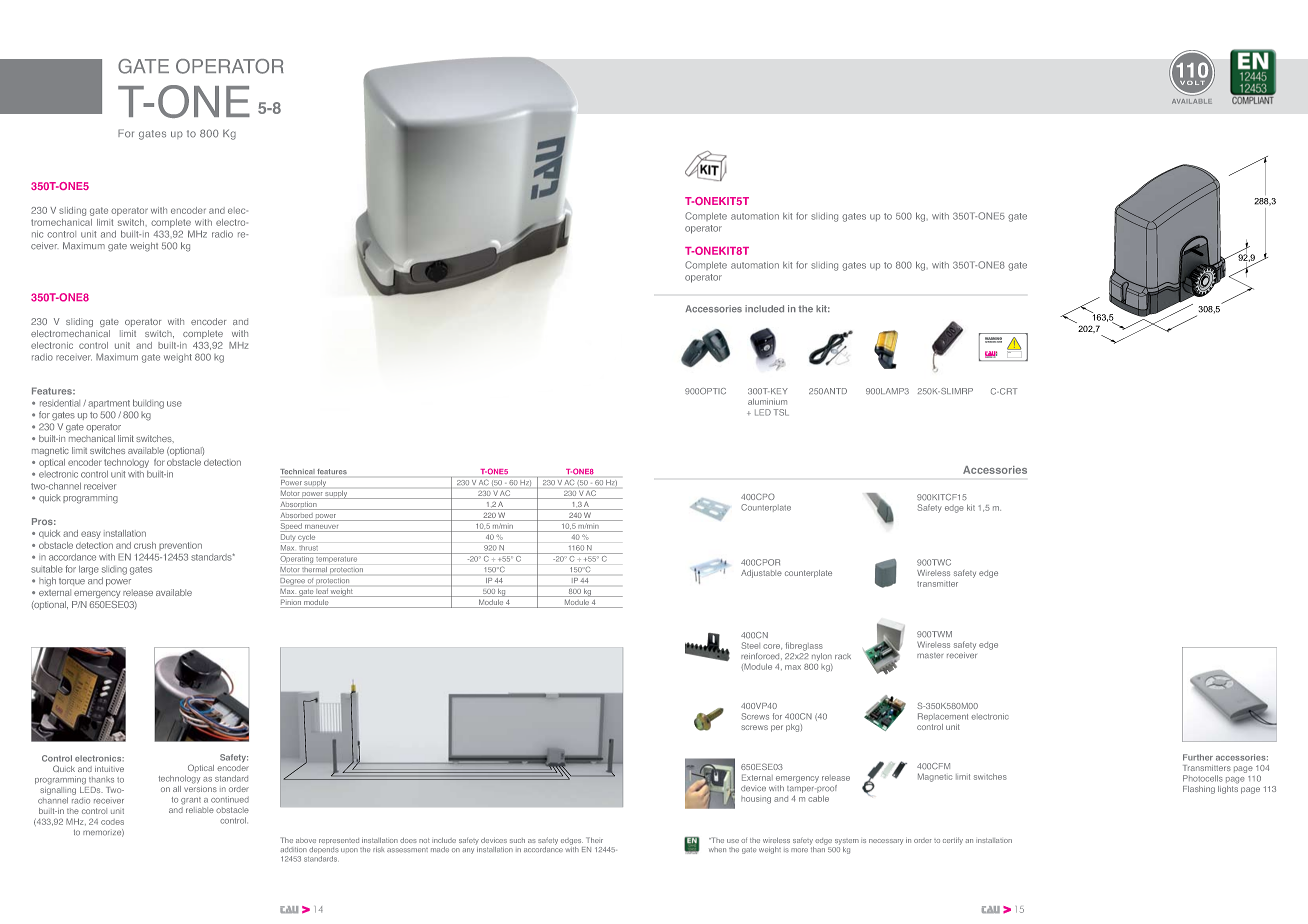 The image size is (1308, 924). Describe the element at coordinates (767, 402) in the screenshot. I see `aluminium` at that location.
